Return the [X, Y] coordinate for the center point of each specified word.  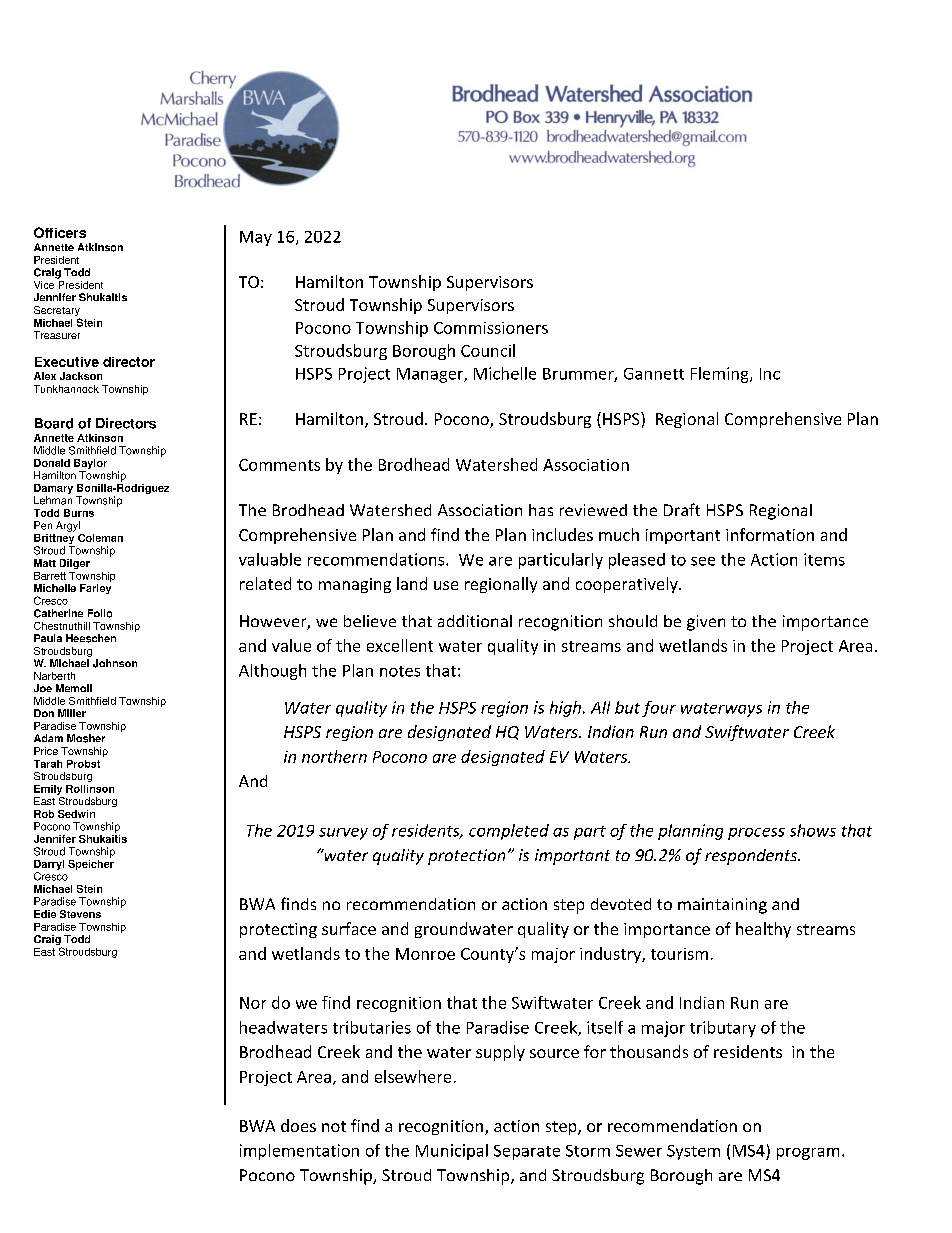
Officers [60, 232]
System [693, 1152]
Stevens [80, 914]
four [659, 709]
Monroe [425, 954]
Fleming [721, 375]
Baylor [90, 465]
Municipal [452, 1152]
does [298, 1125]
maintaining [722, 906]
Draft [682, 509]
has [541, 510]
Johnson [115, 663]
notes [400, 671]
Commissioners [491, 328]
